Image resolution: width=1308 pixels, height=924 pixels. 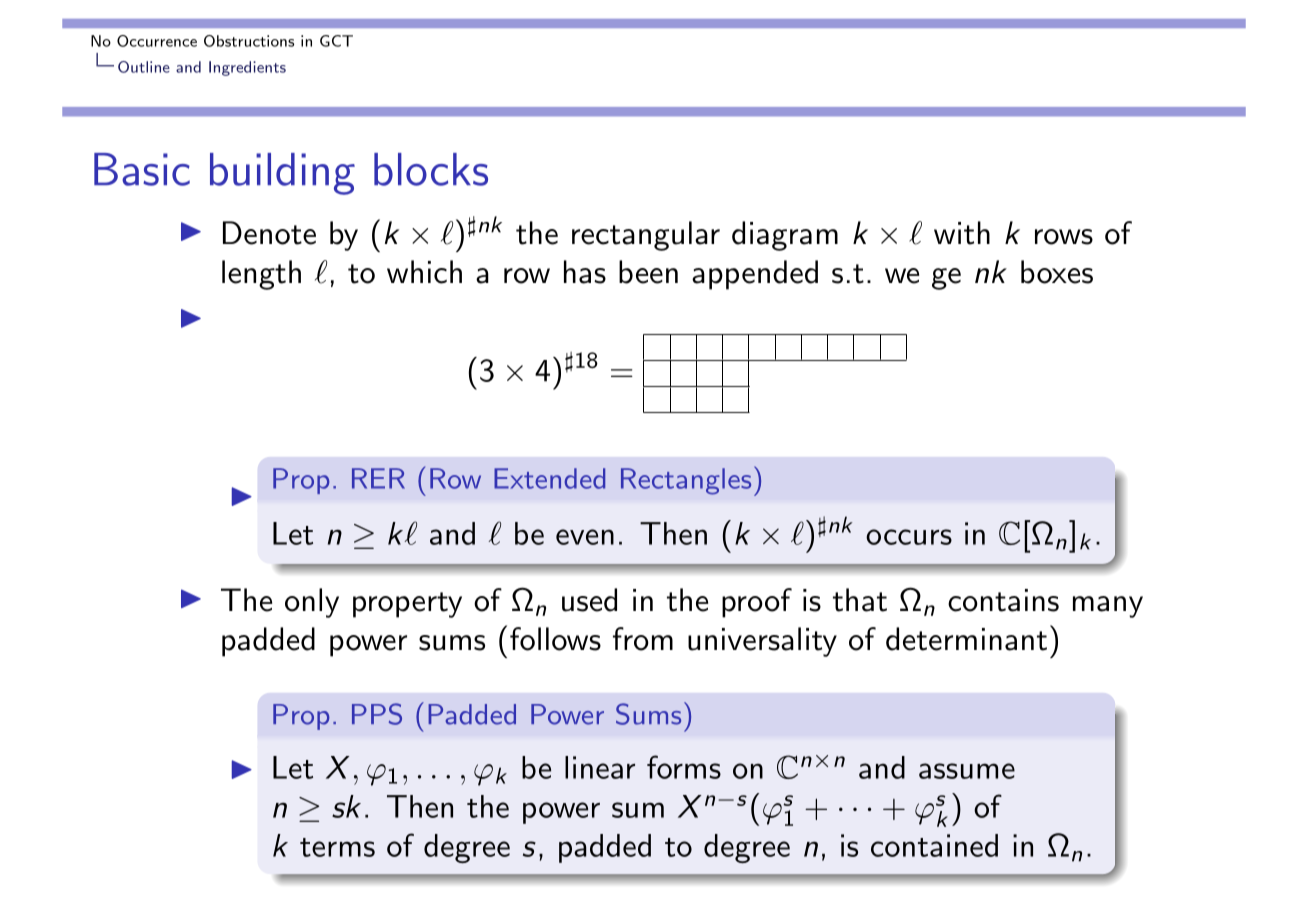 What do you see at coordinates (261, 275) in the screenshot?
I see `length` at bounding box center [261, 275].
